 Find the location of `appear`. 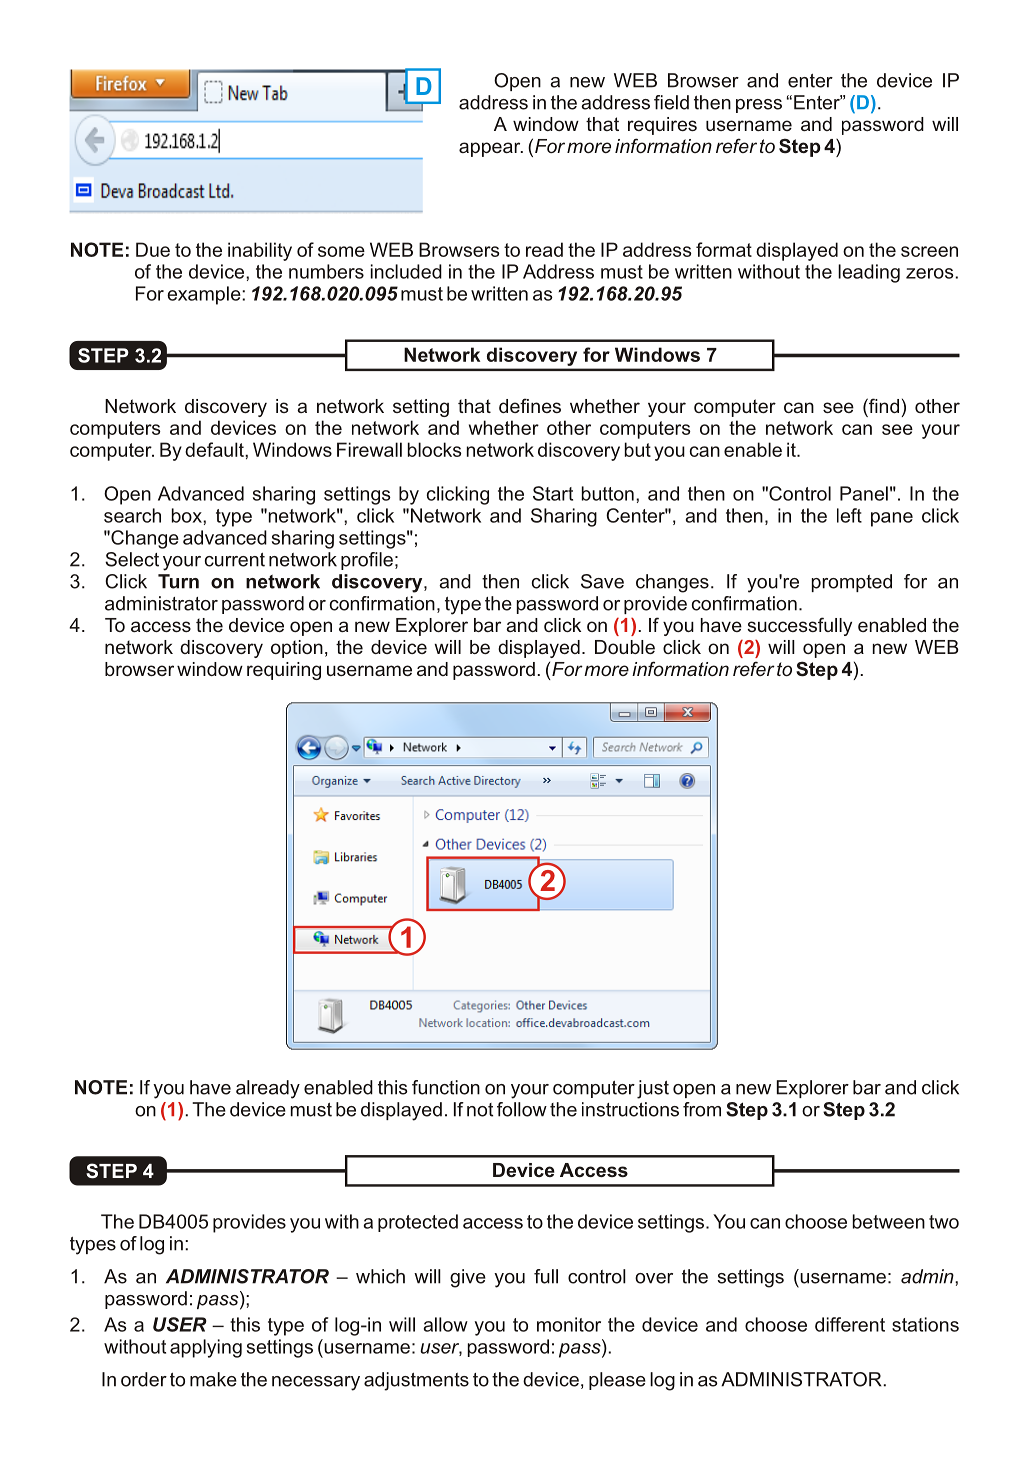

appear is located at coordinates (491, 149).
